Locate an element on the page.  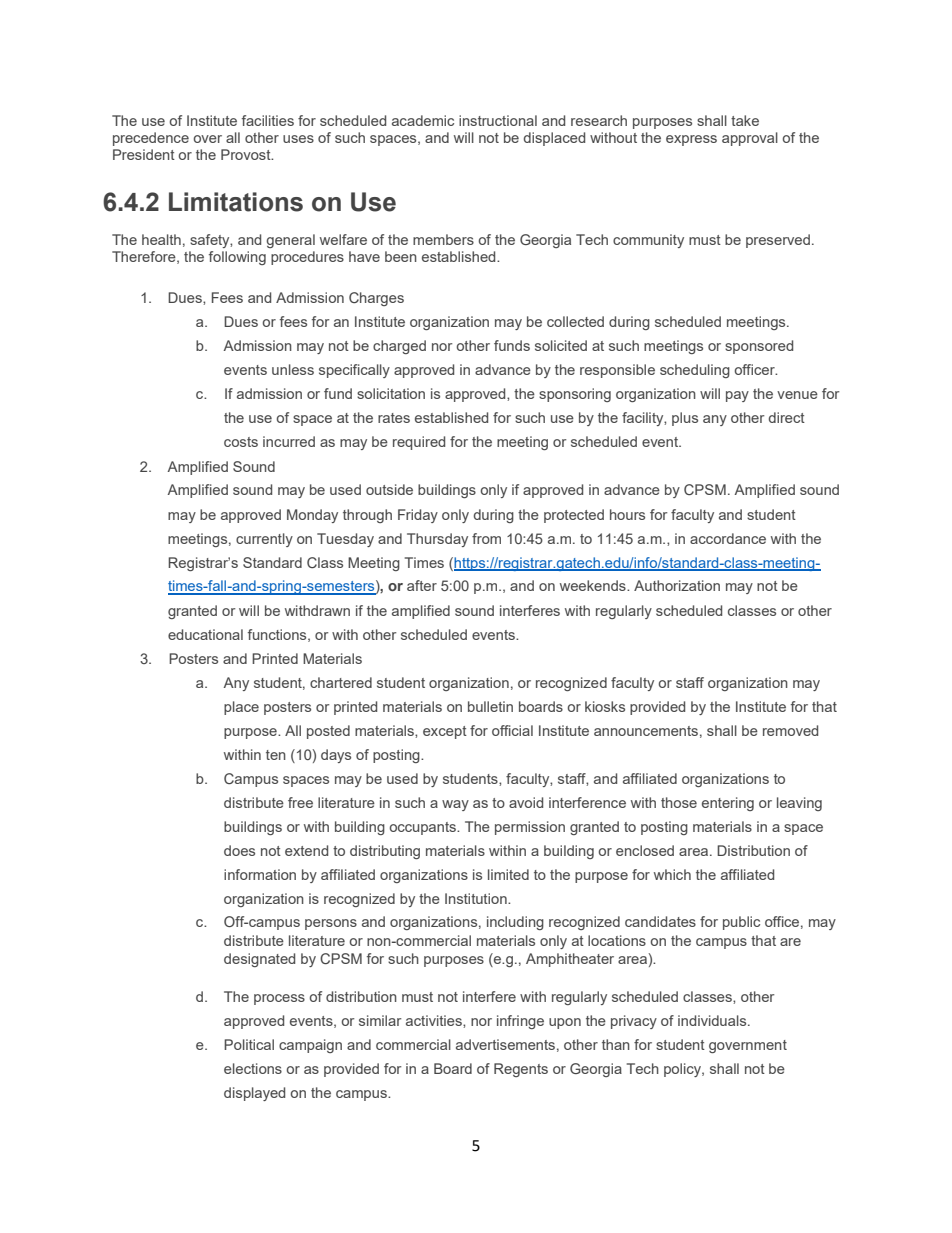
educational is located at coordinates (205, 634).
